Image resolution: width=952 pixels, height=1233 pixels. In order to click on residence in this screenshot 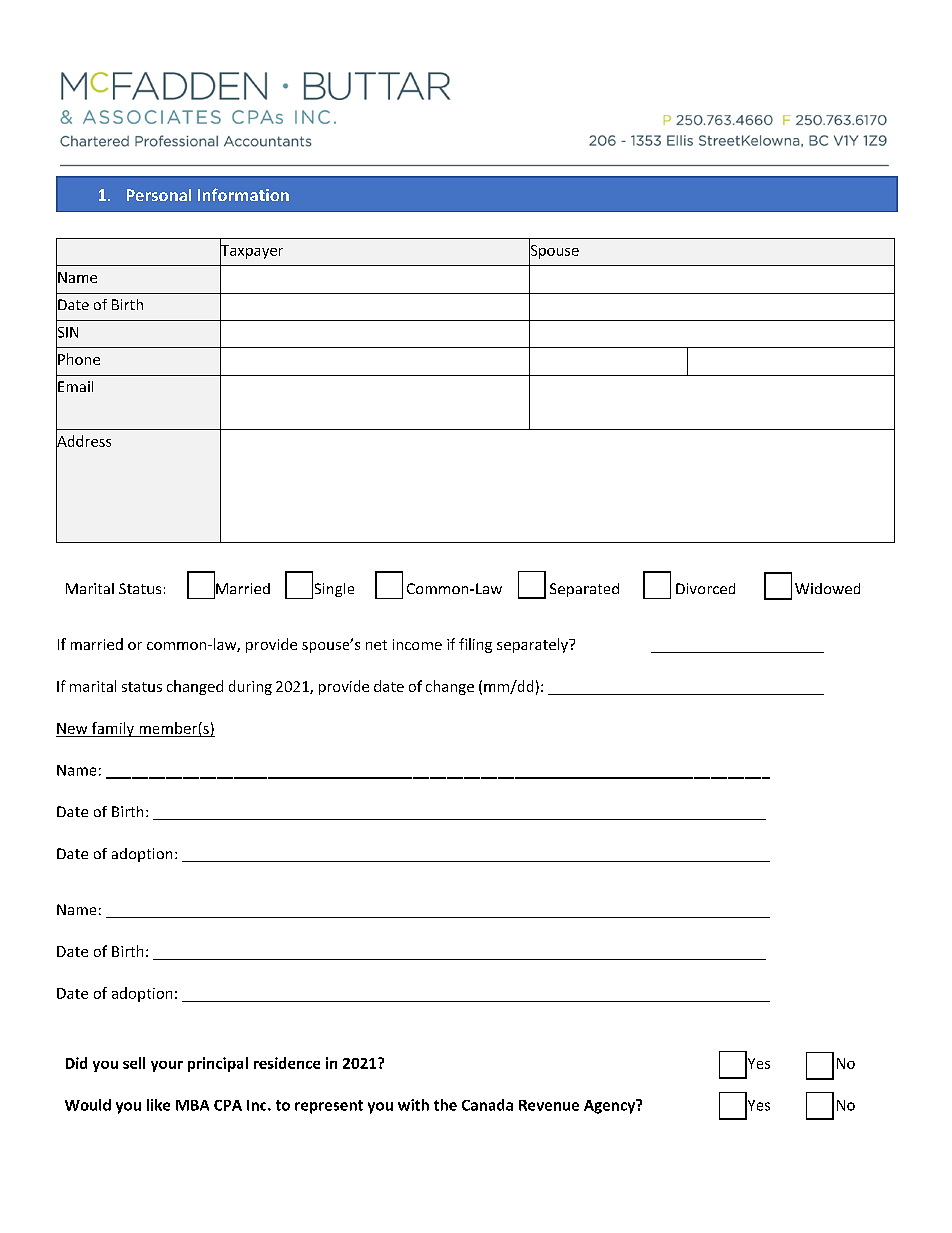, I will do `click(287, 1063)`.
